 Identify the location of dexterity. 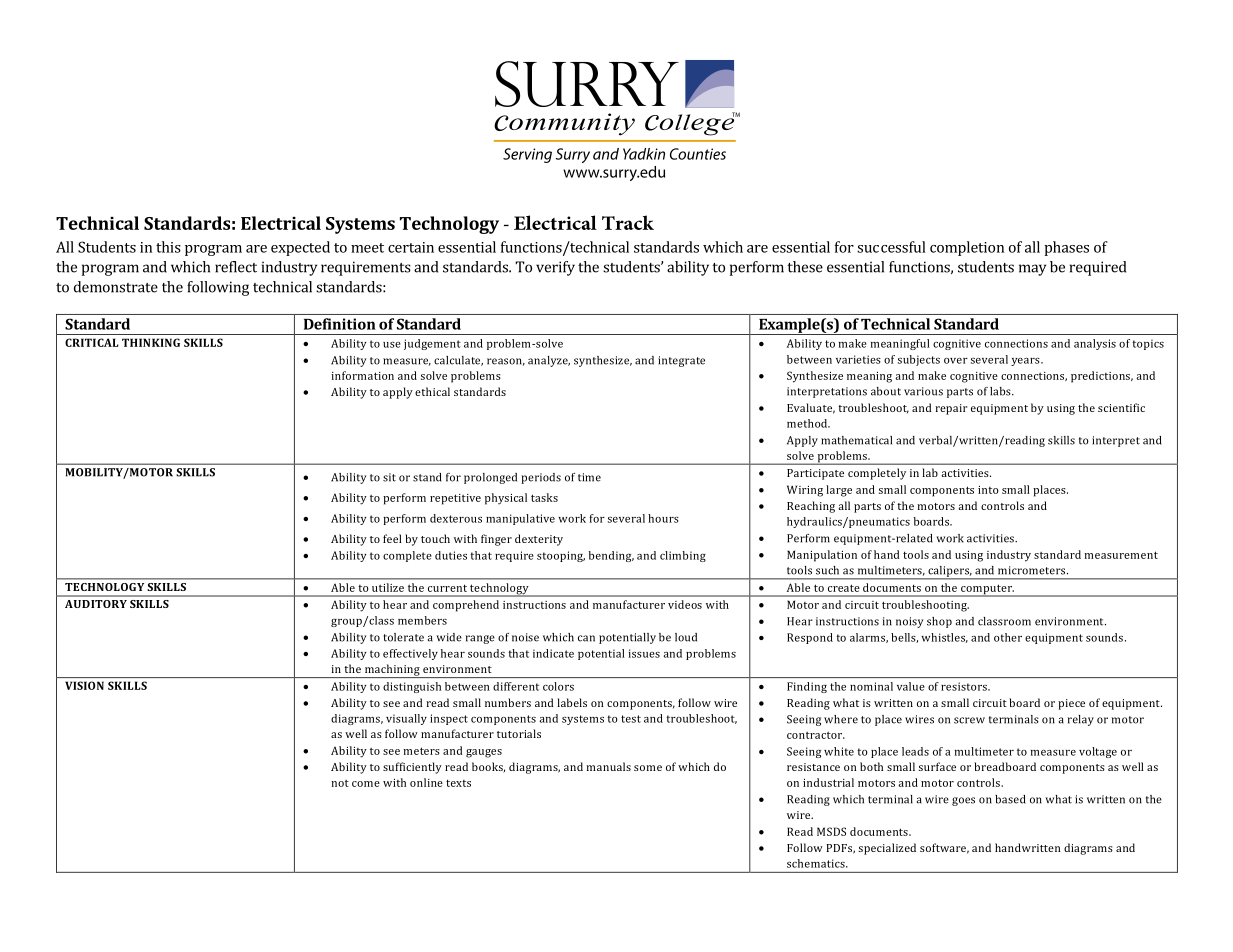
(539, 540).
